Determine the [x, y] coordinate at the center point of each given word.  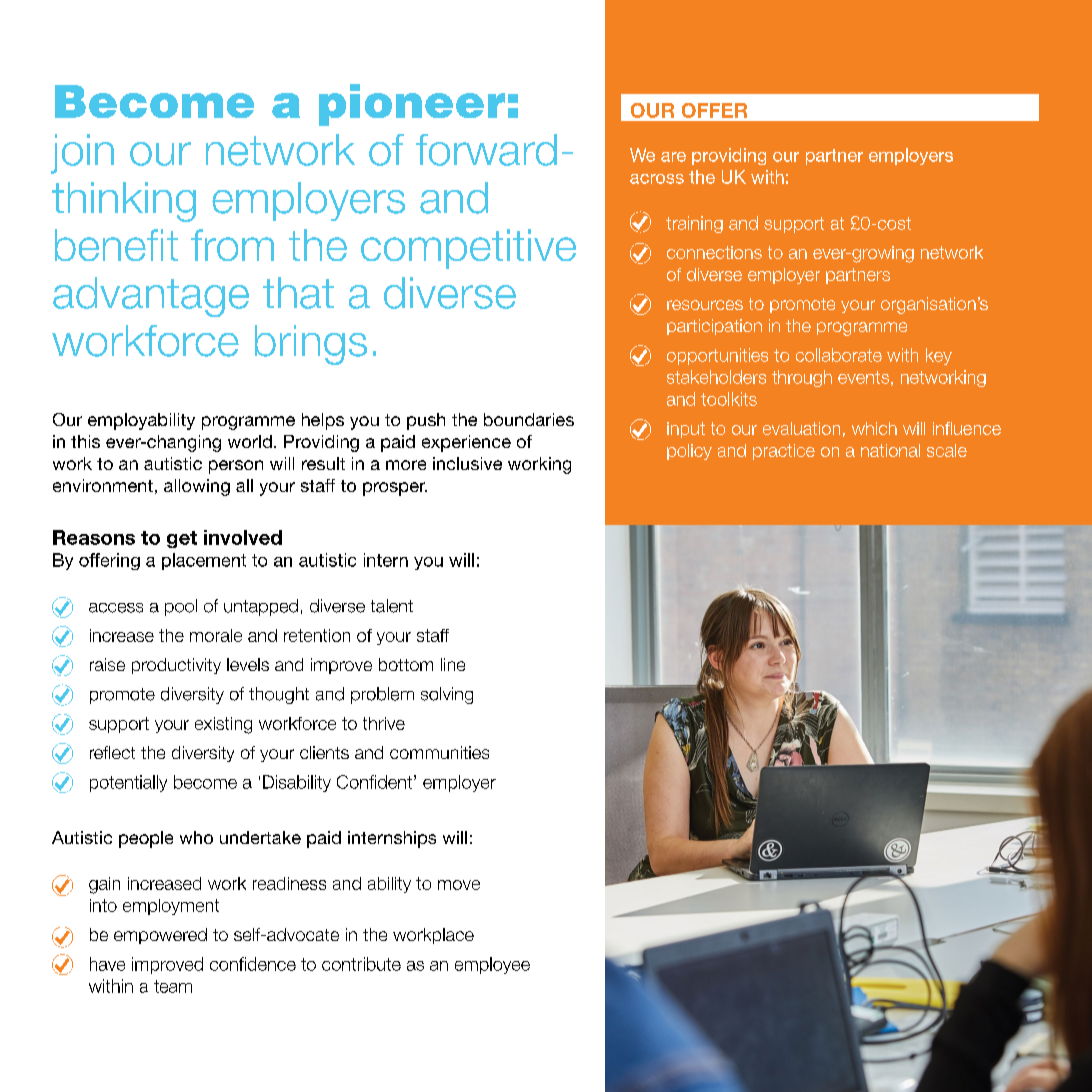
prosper [395, 489]
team [173, 986]
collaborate [839, 355]
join [82, 154]
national [890, 450]
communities [439, 752]
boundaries [529, 419]
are [673, 157]
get [182, 539]
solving [447, 695]
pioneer [412, 105]
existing [223, 725]
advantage [151, 297]
